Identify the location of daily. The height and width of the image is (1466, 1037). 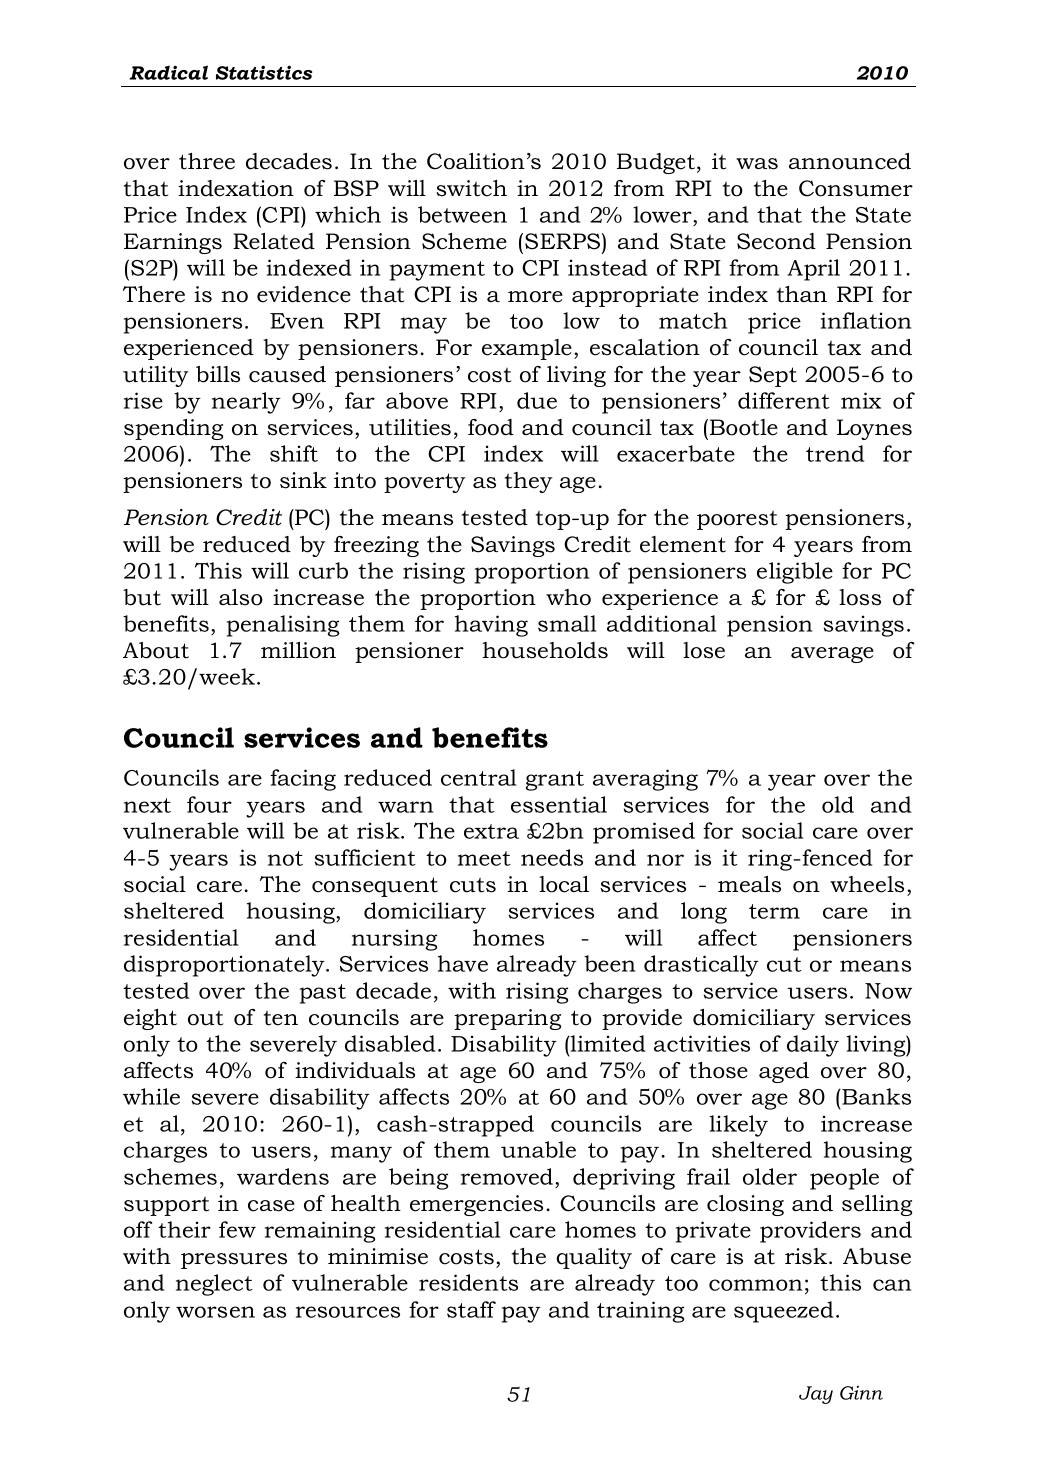
(813, 1046).
